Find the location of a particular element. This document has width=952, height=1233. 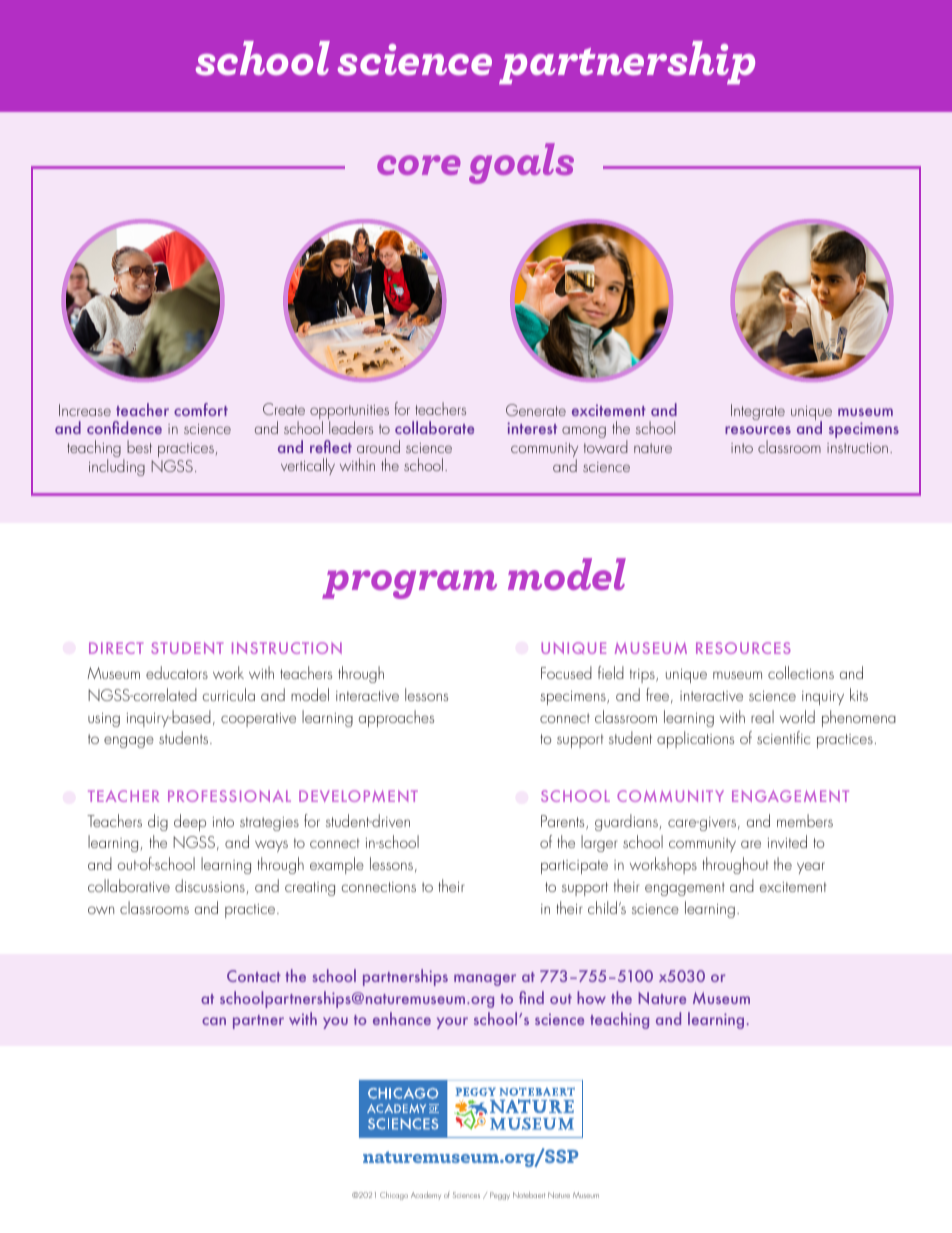

Focused is located at coordinates (566, 672).
